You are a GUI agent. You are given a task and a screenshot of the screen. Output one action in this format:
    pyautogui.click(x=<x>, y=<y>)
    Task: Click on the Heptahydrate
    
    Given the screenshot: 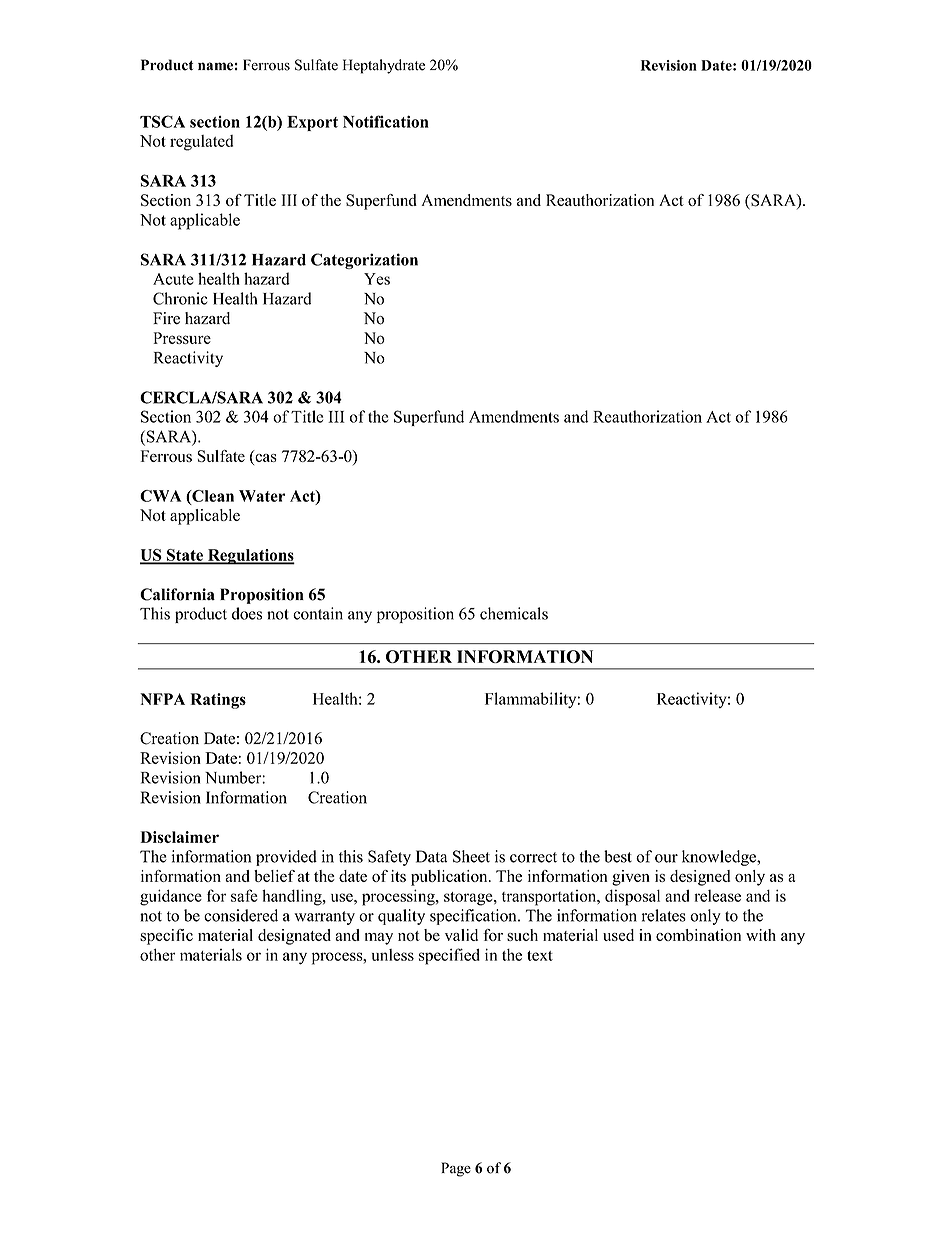 What is the action you would take?
    pyautogui.click(x=384, y=66)
